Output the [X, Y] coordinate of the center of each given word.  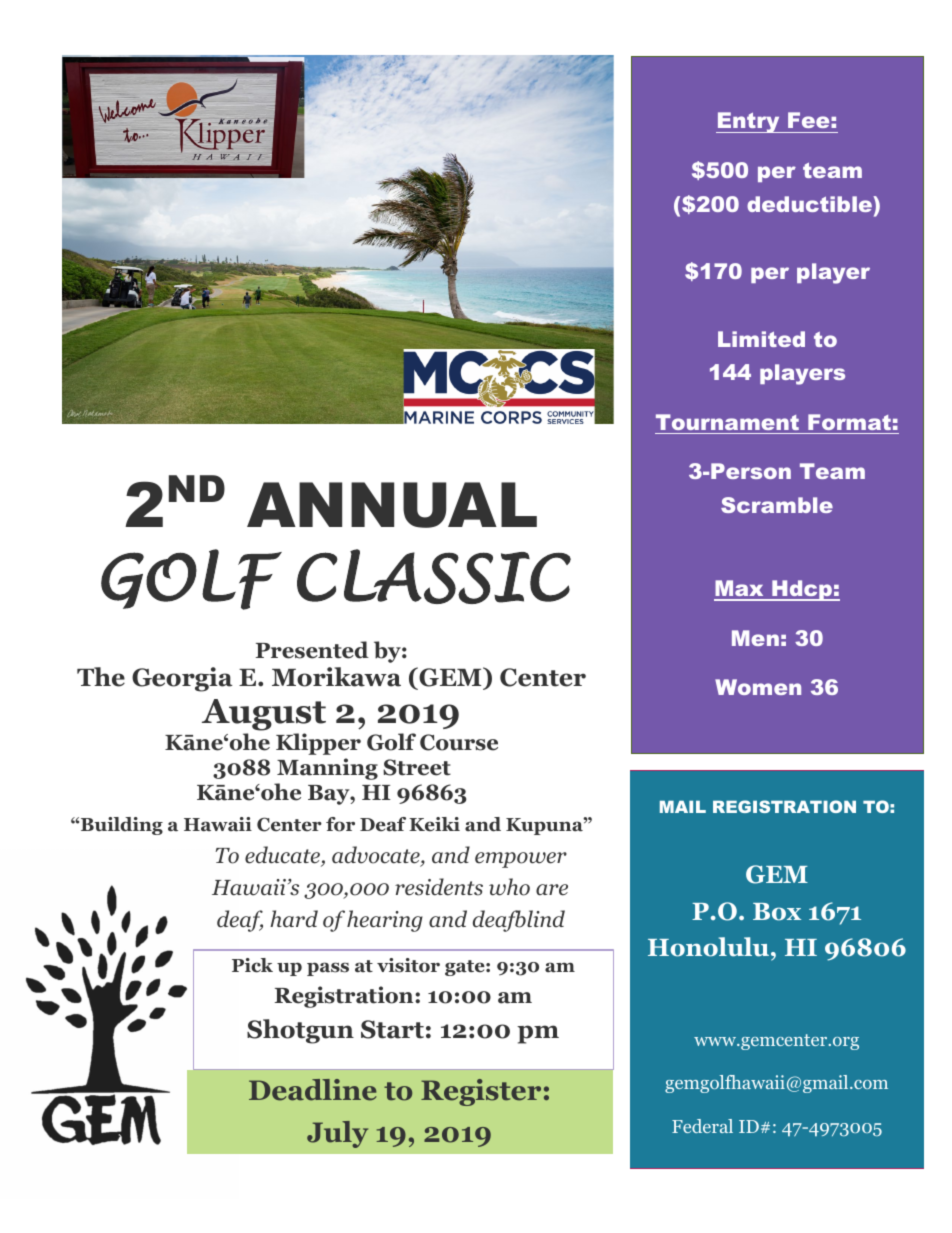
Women [758, 687]
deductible [810, 204]
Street [417, 767]
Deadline [313, 1090]
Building [122, 826]
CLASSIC [434, 576]
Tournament [727, 422]
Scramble [777, 505]
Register [481, 1092]
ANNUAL [392, 505]
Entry [749, 122]
